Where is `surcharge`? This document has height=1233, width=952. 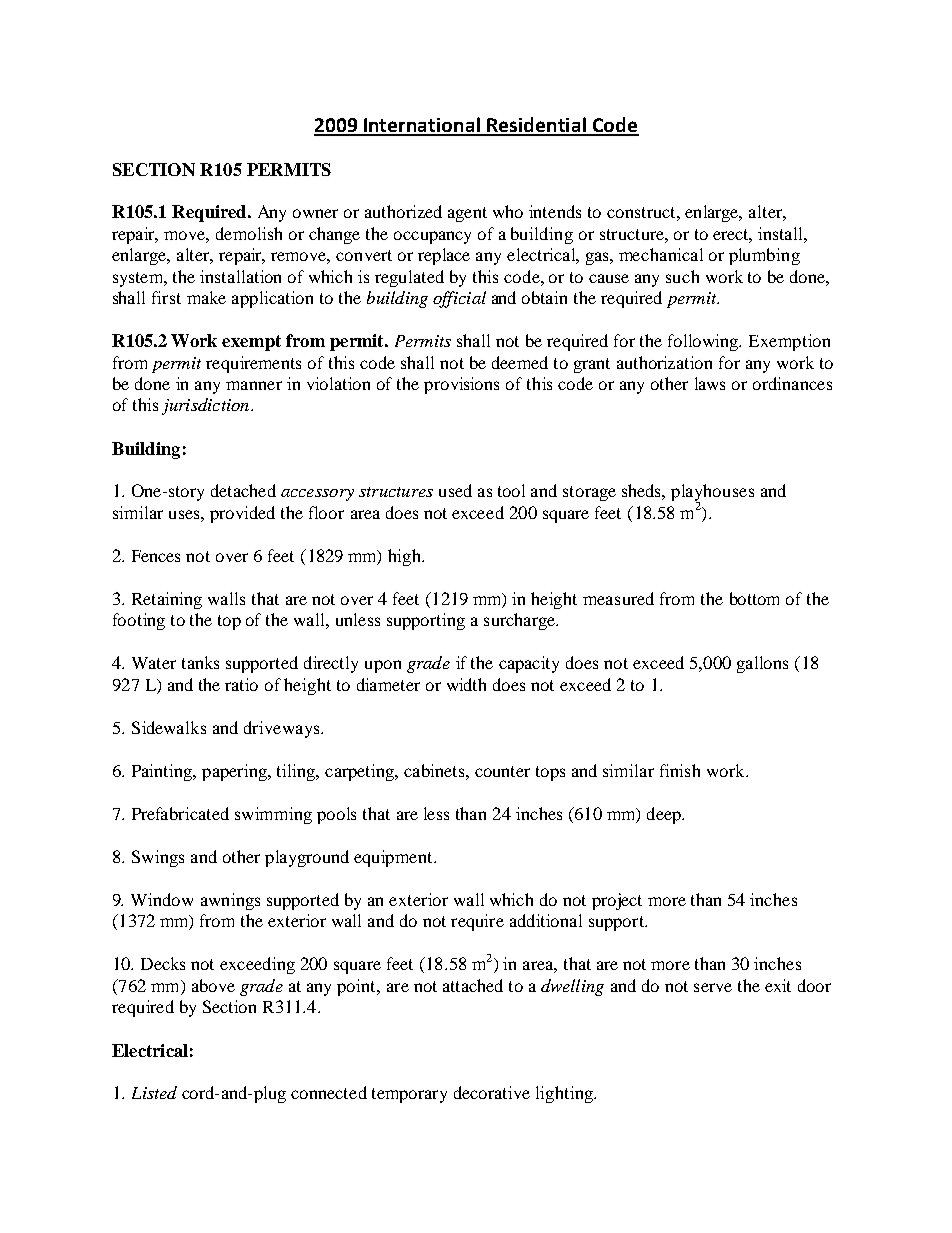
surcharge is located at coordinates (521, 621).
